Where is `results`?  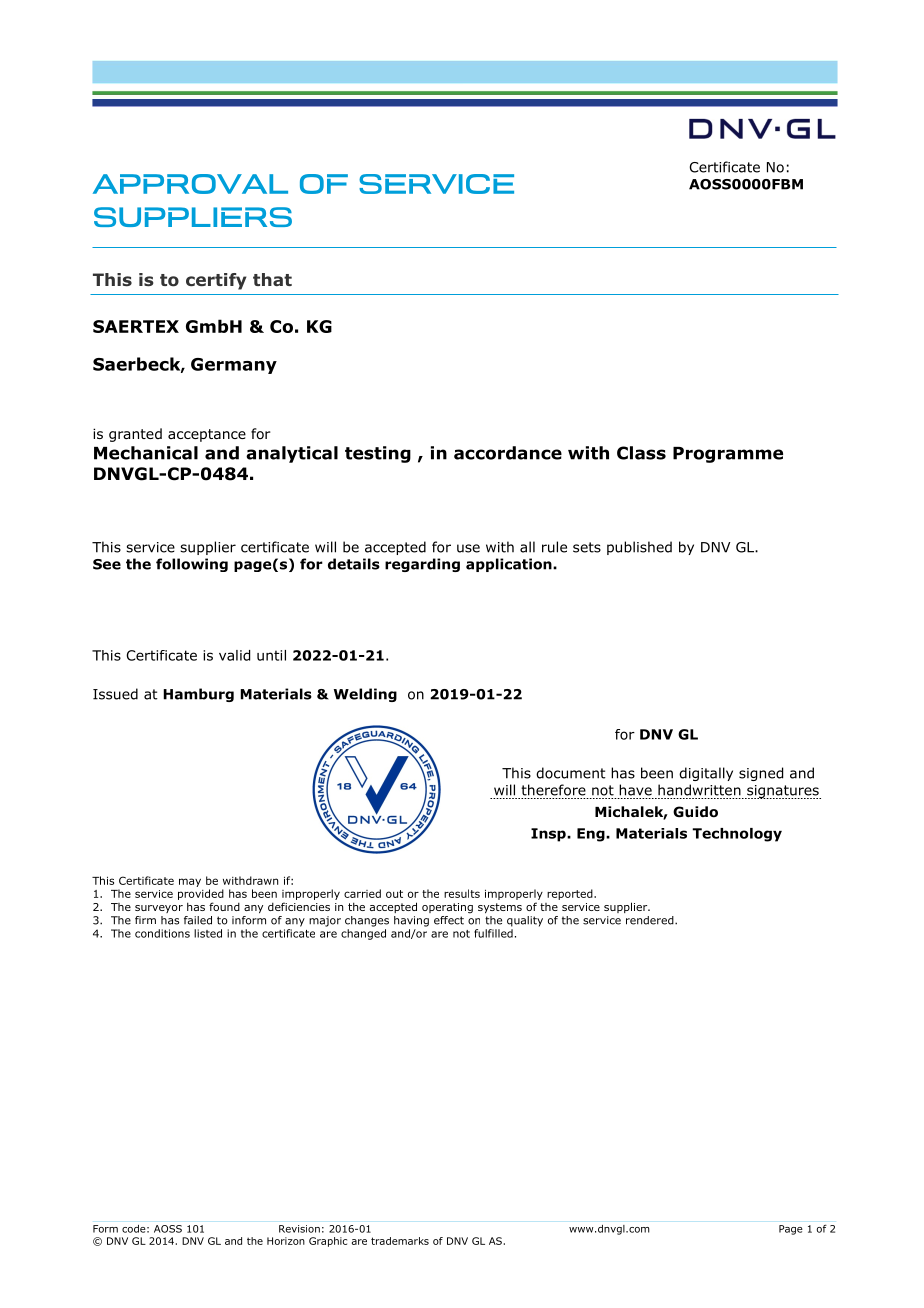
results is located at coordinates (462, 893).
